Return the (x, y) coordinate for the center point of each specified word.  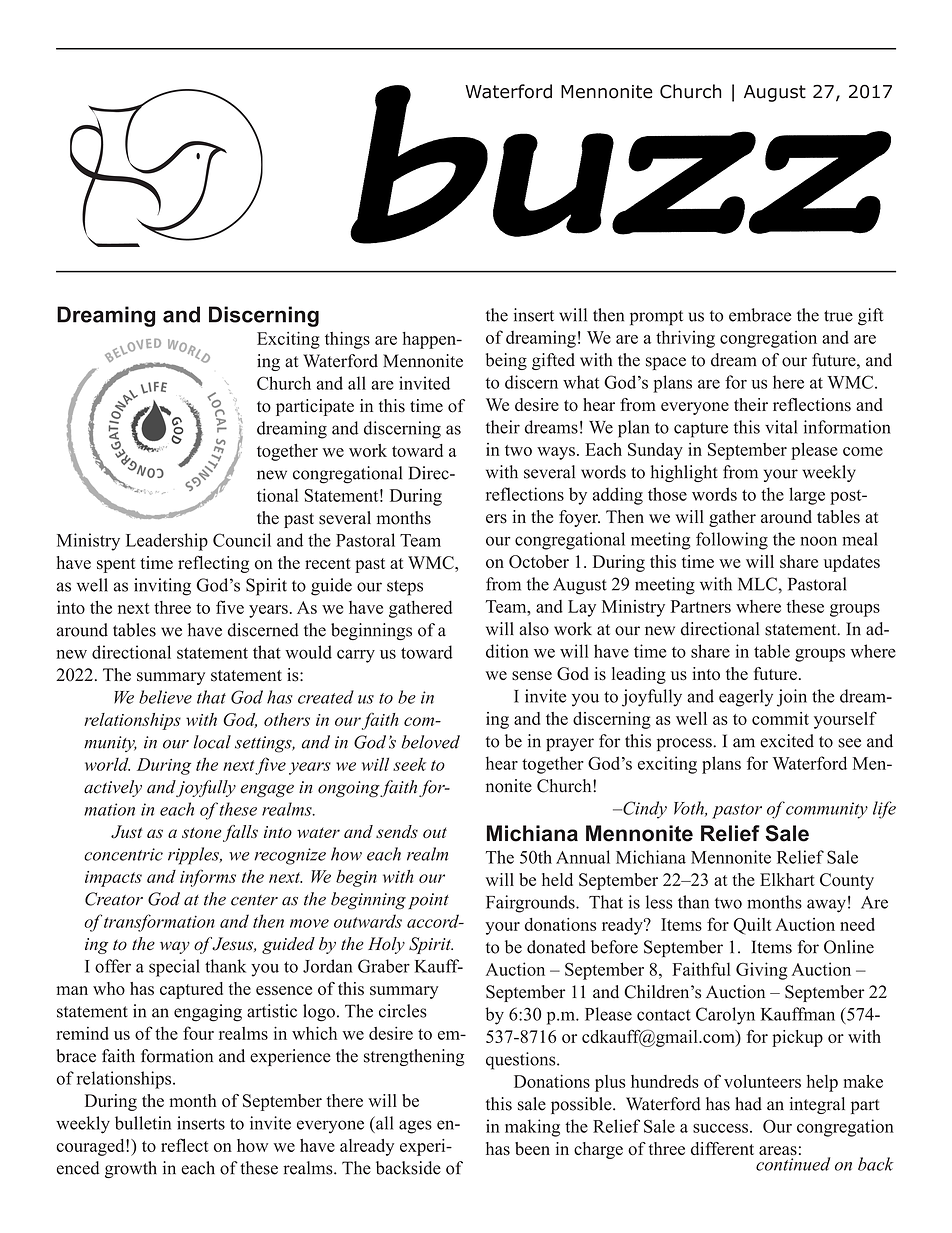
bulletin (143, 1123)
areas (778, 1151)
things (347, 340)
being (506, 361)
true (838, 316)
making (532, 1128)
